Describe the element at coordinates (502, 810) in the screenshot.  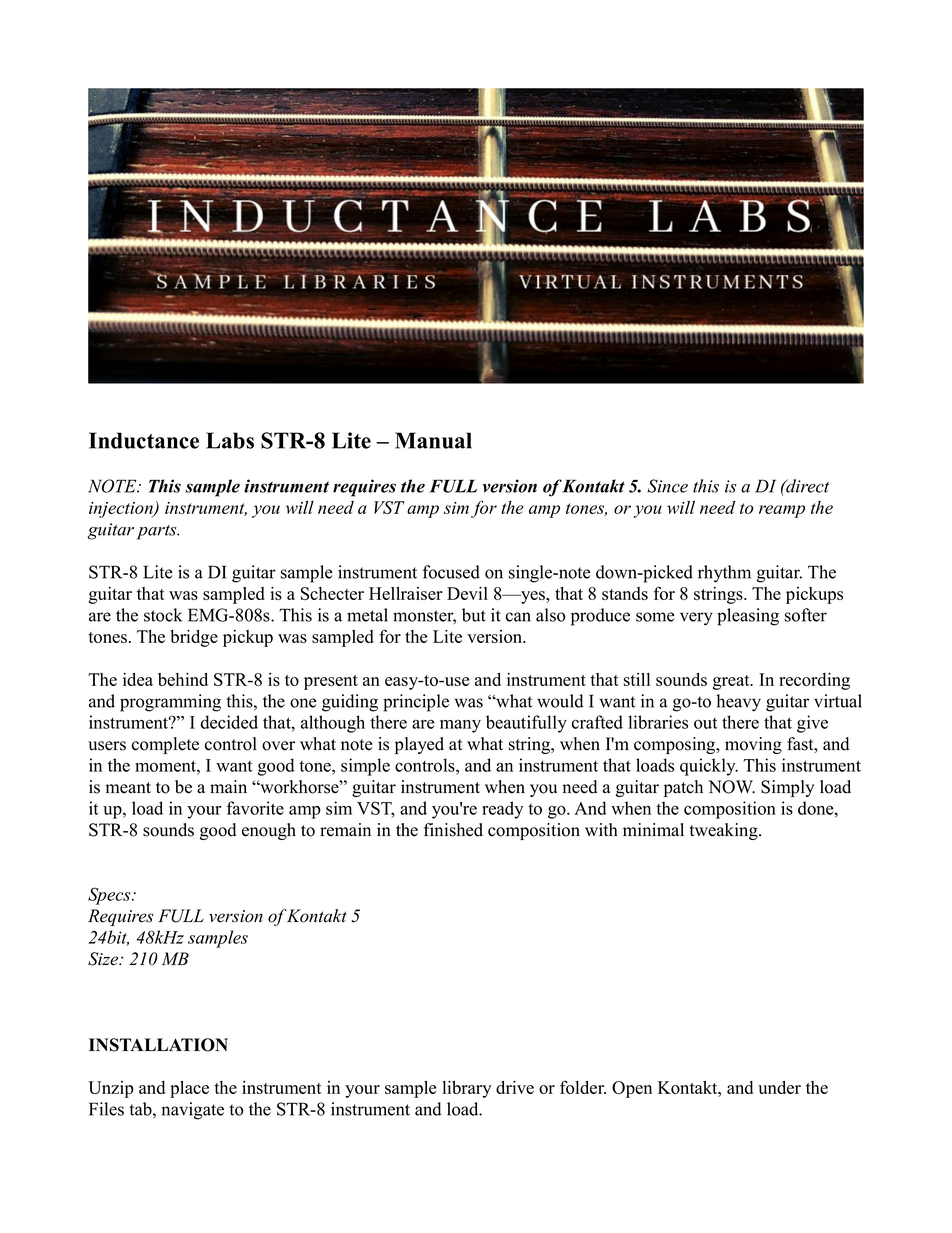
I see `ready` at that location.
